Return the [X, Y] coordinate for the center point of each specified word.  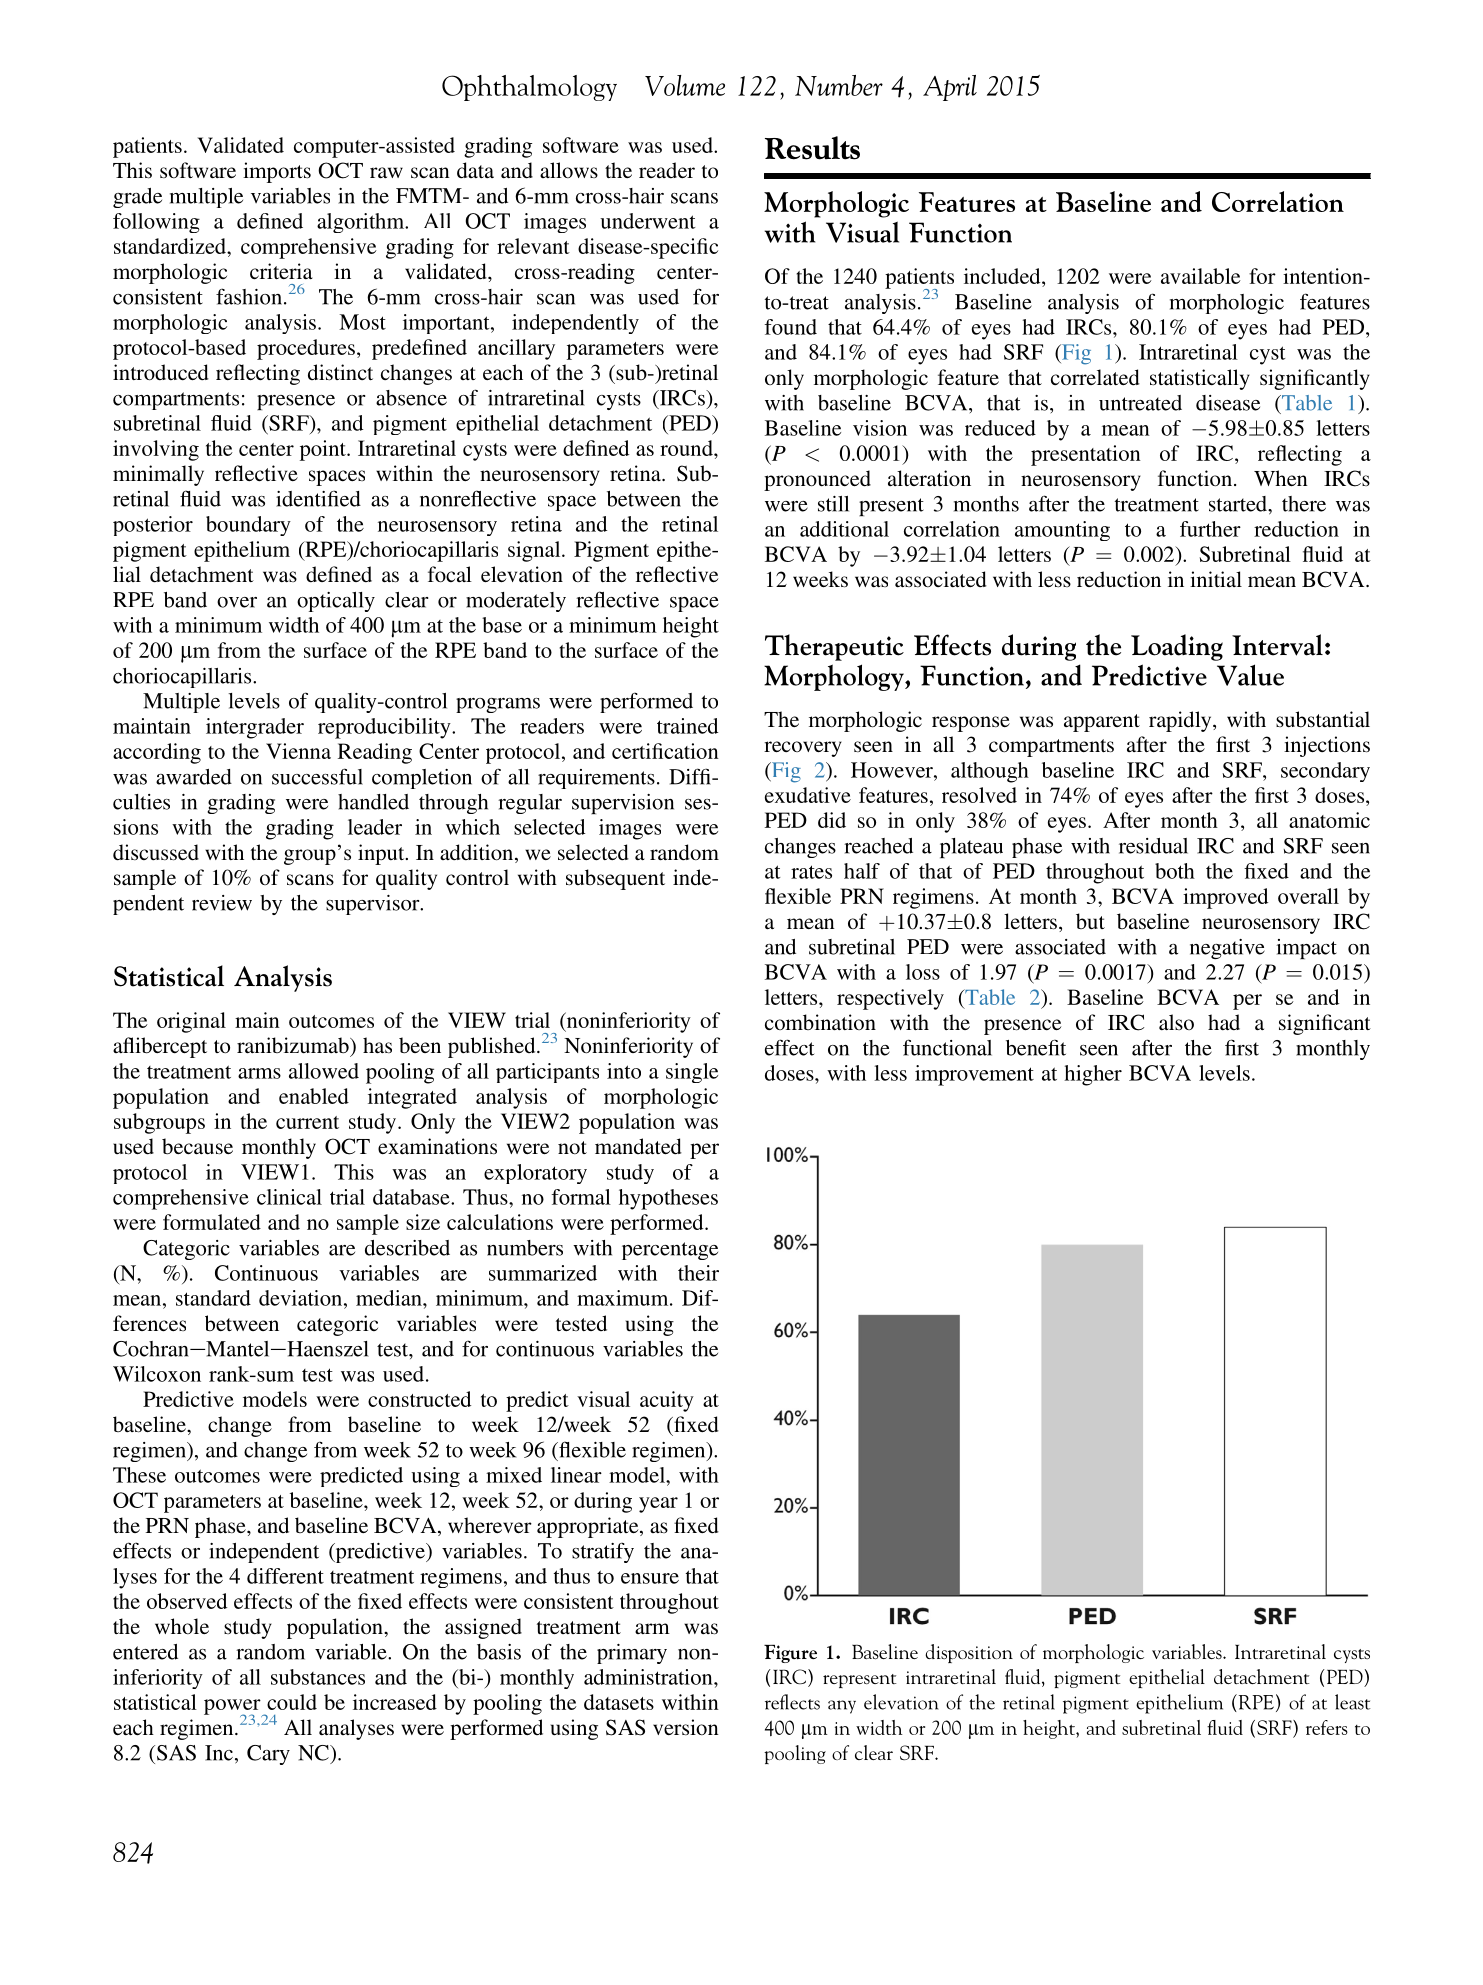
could [292, 1702]
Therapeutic [834, 647]
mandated [638, 1146]
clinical [289, 1197]
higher [1093, 1075]
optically [336, 602]
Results [812, 148]
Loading [1177, 647]
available [1201, 276]
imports [277, 172]
